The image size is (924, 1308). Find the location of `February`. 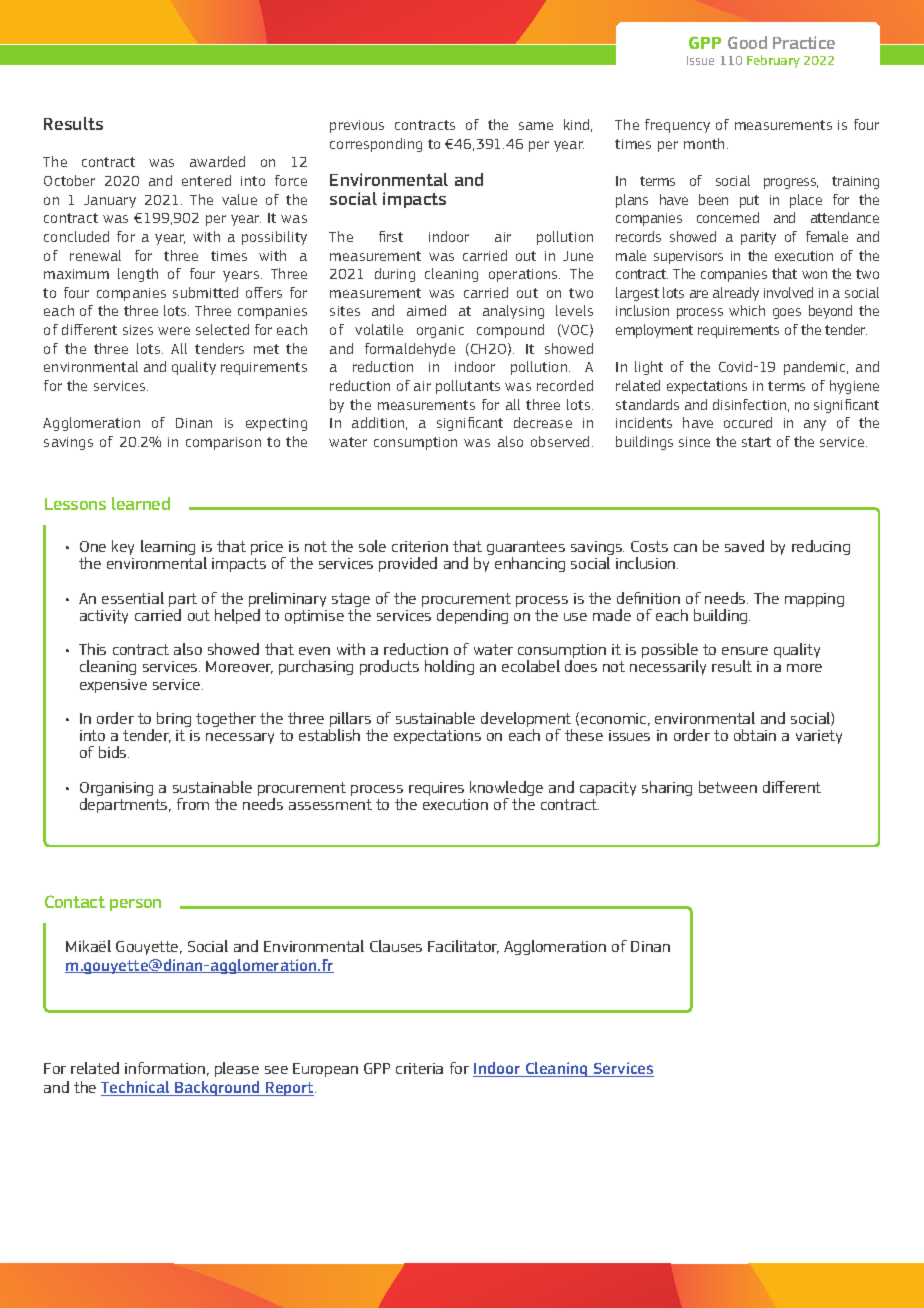

February is located at coordinates (773, 61).
